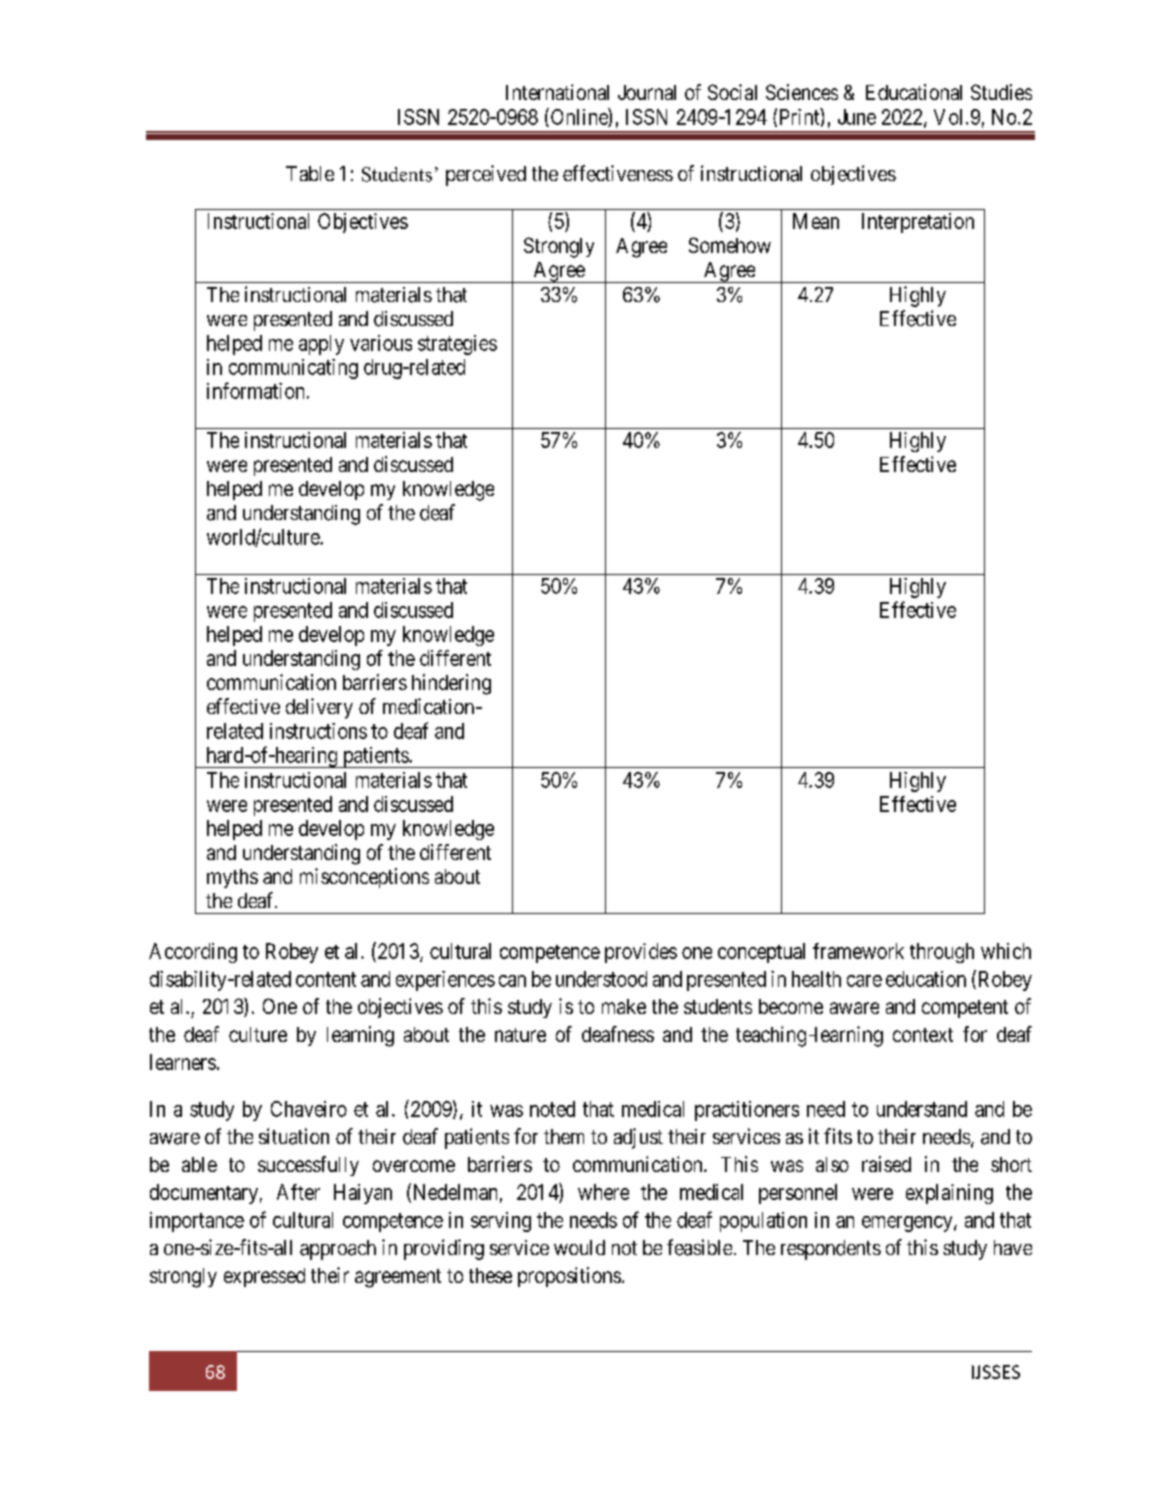  Describe the element at coordinates (451, 684) in the screenshot. I see `hindering` at that location.
